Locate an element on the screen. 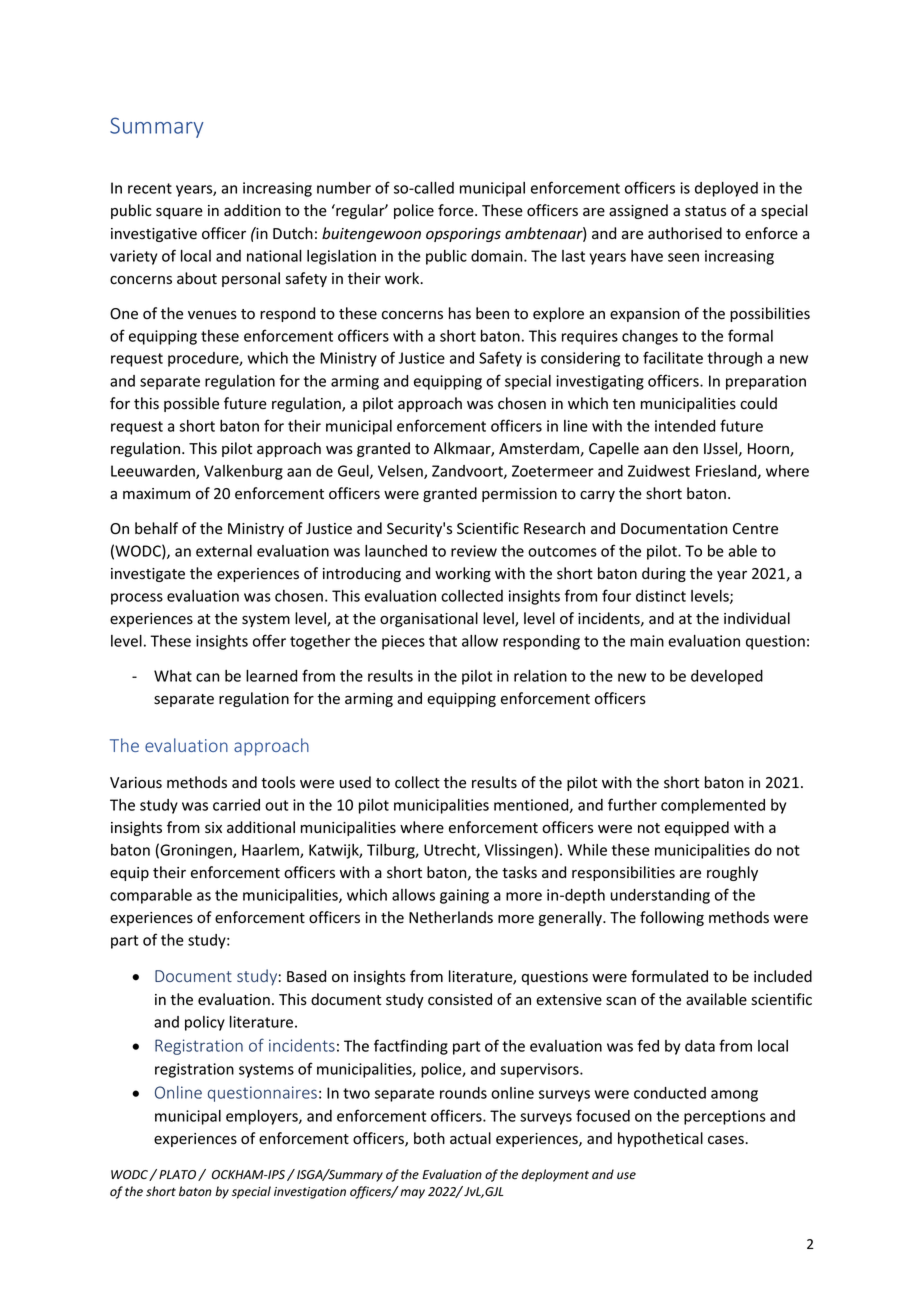 The image size is (924, 1308). square is located at coordinates (179, 213).
